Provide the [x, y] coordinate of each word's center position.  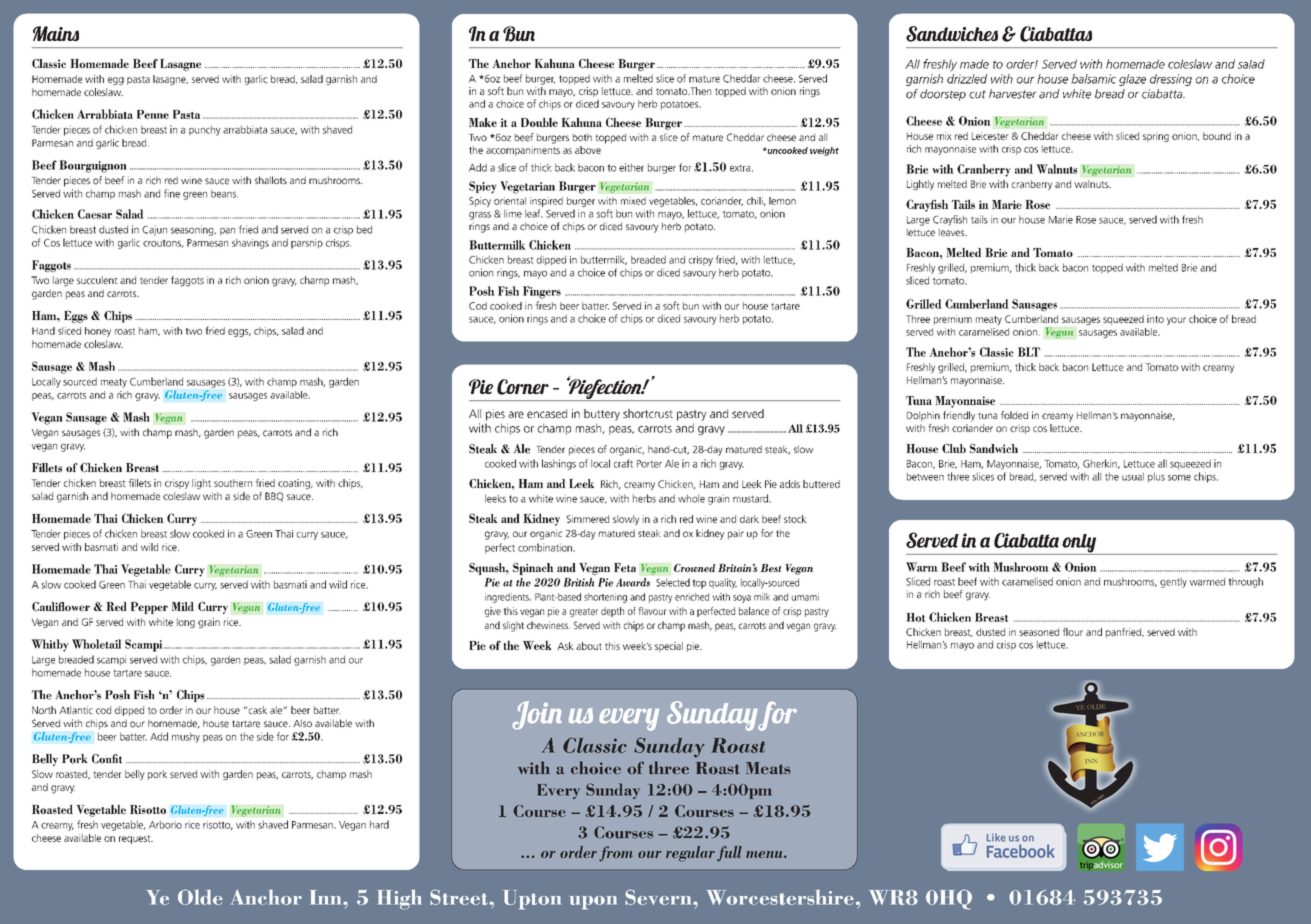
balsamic [1093, 79]
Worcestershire [780, 897]
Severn [659, 897]
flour [1072, 632]
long [186, 623]
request [136, 839]
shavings [250, 243]
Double [539, 122]
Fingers [542, 292]
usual [1133, 476]
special [669, 647]
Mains [56, 33]
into [1155, 319]
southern [233, 483]
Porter [649, 464]
